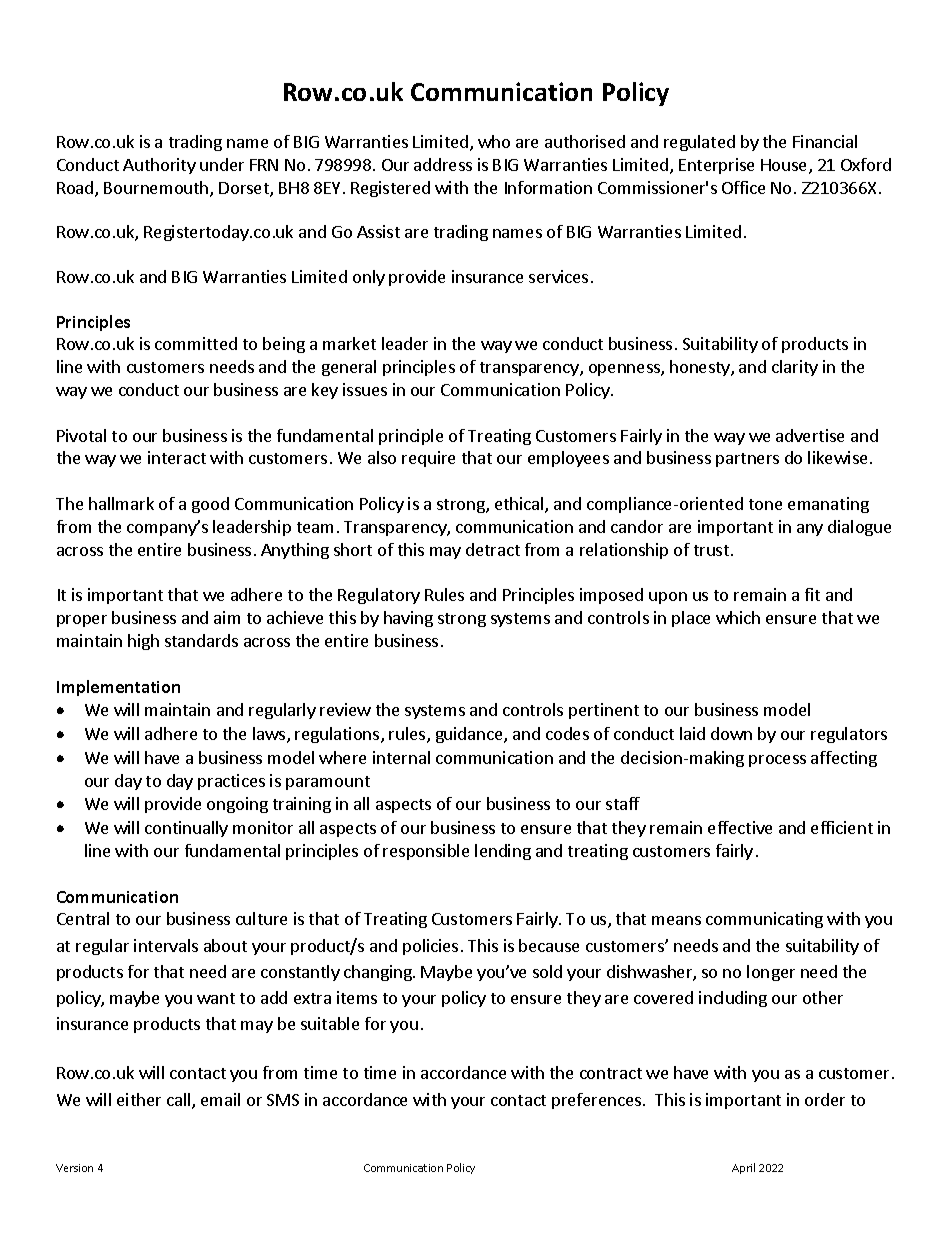 This screenshot has width=952, height=1233. I want to click on Authority, so click(159, 166).
